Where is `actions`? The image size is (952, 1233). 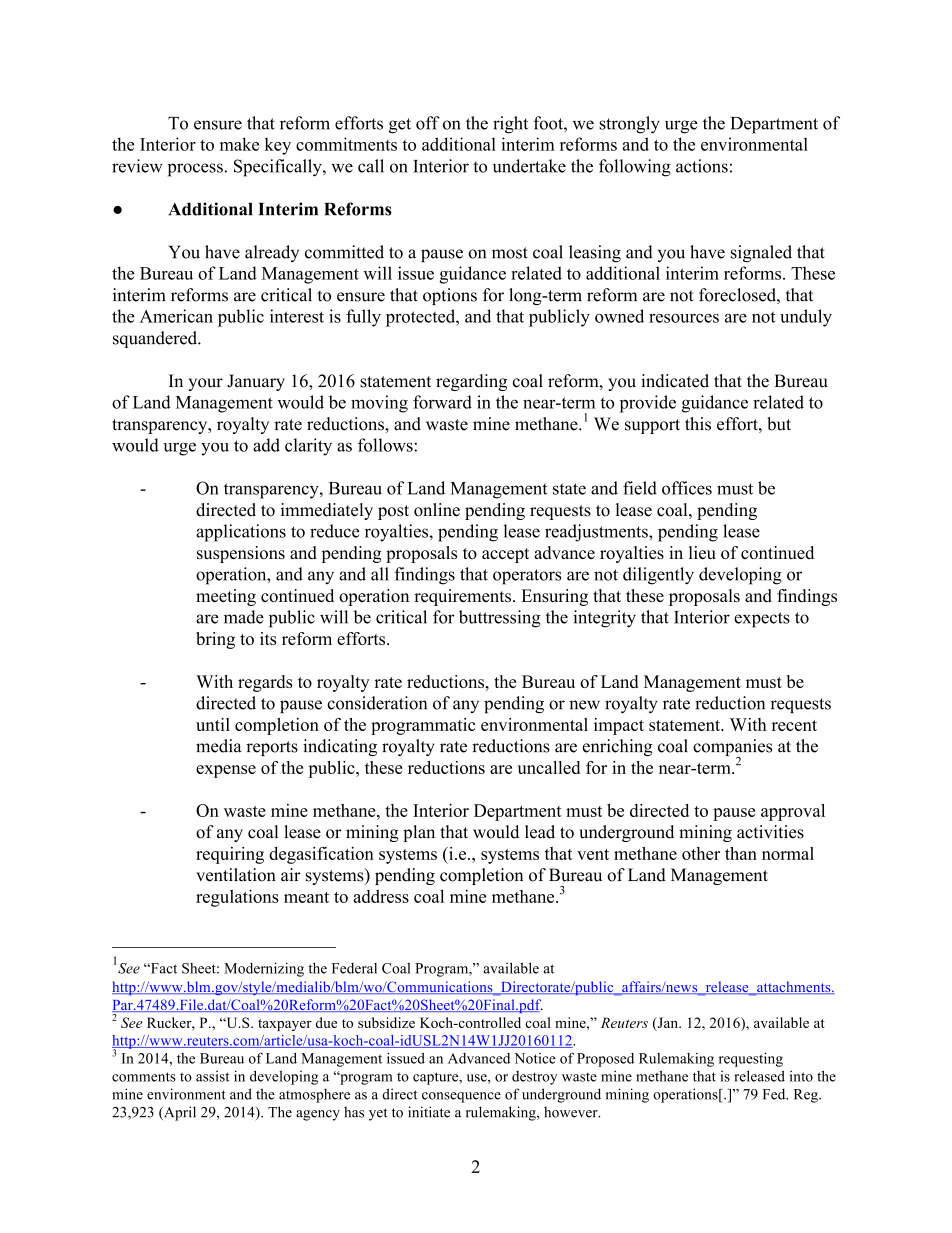 actions is located at coordinates (702, 166).
